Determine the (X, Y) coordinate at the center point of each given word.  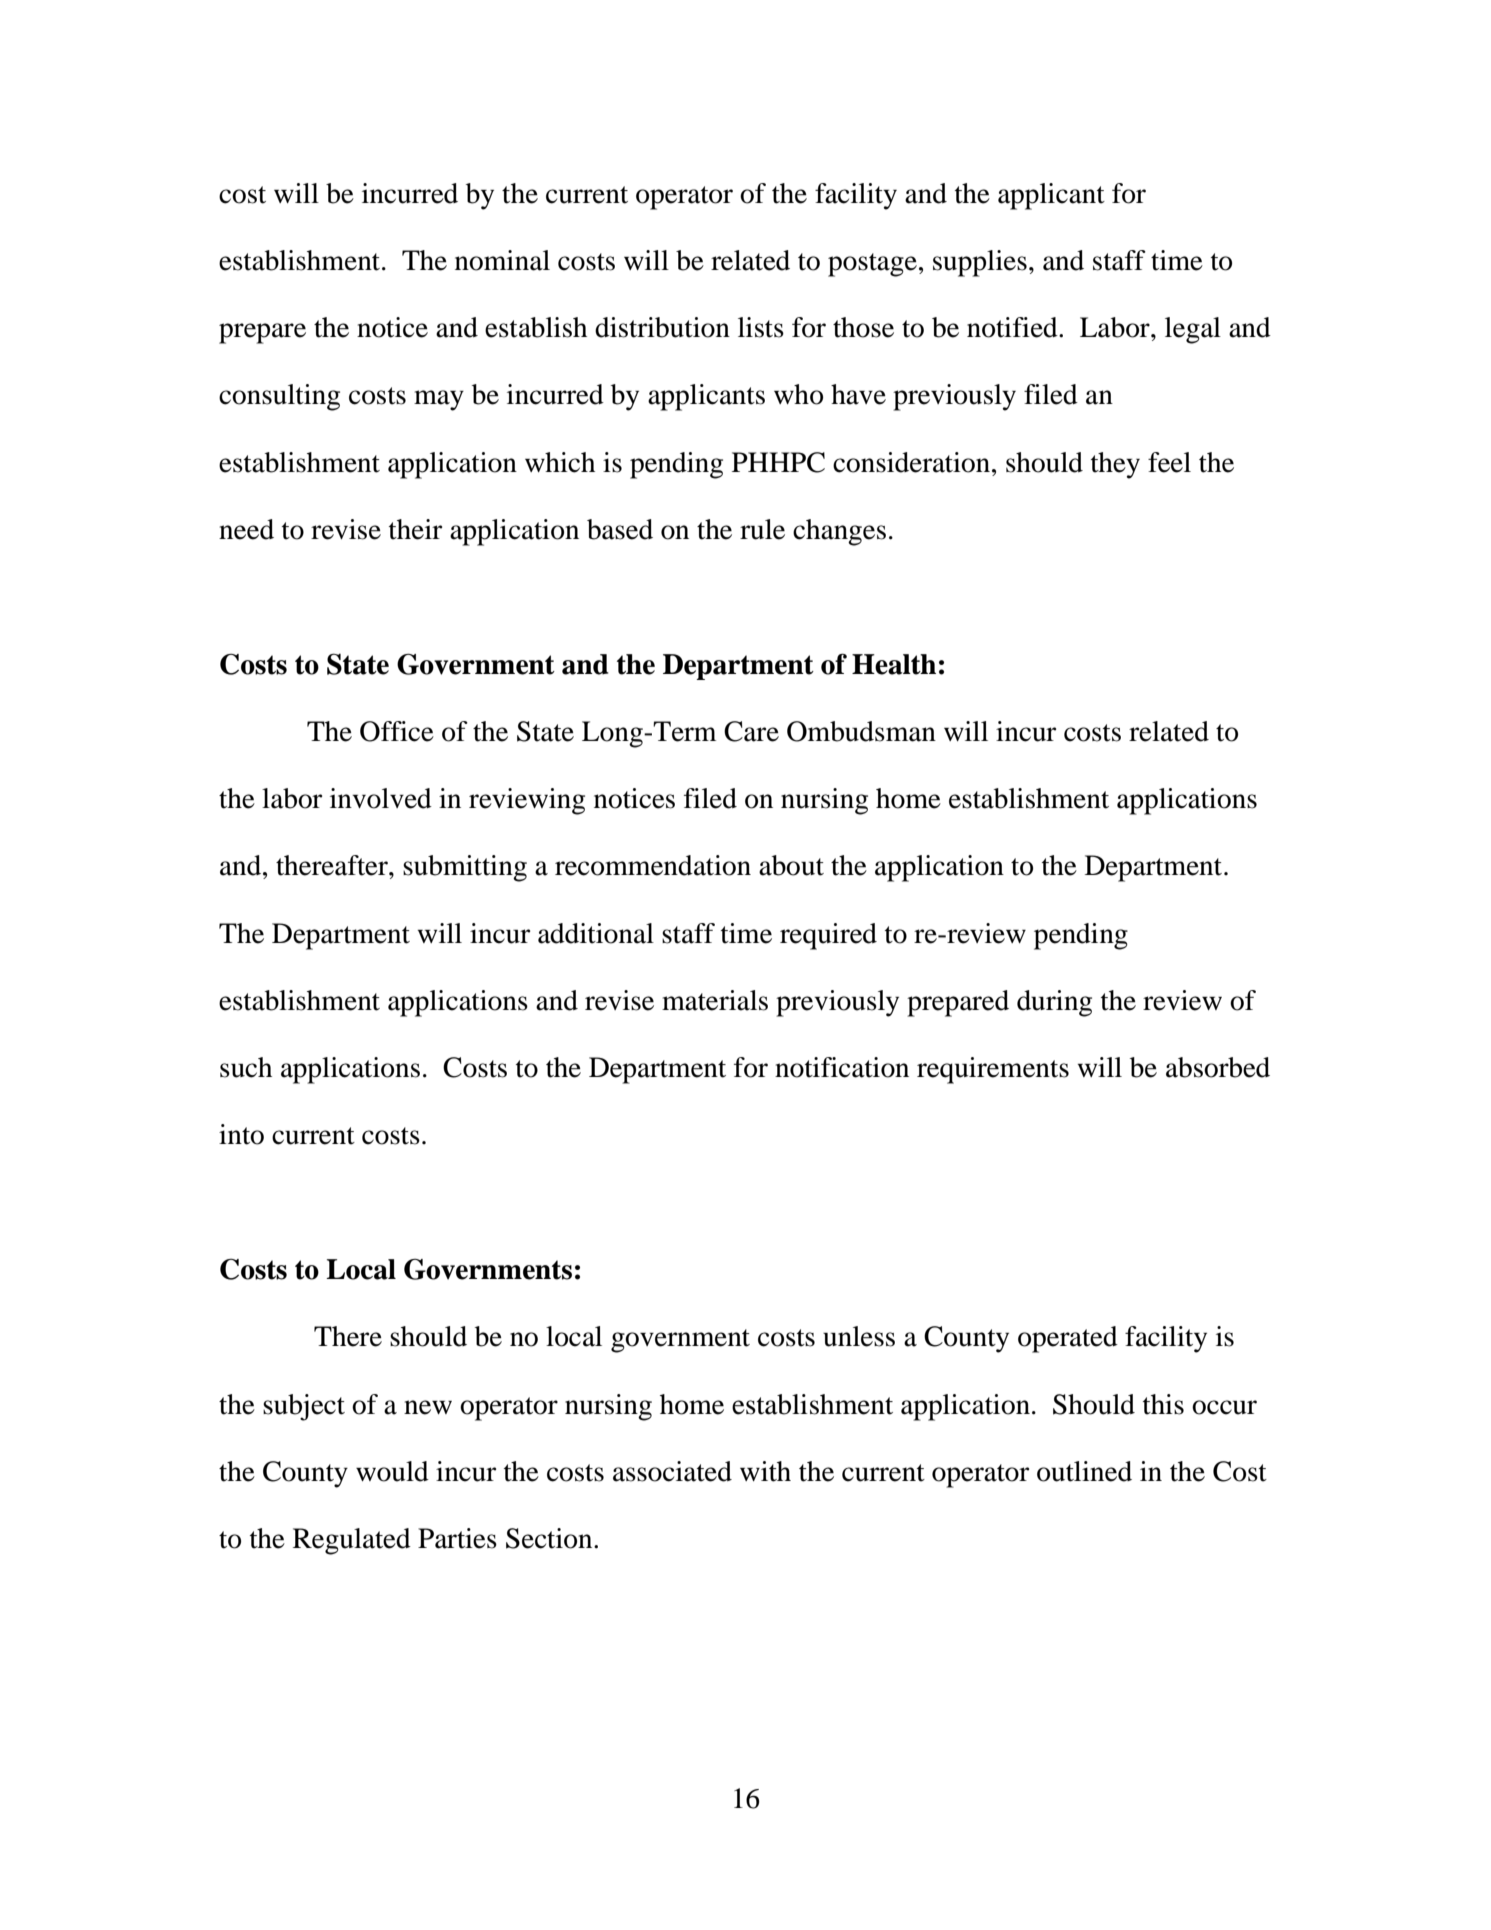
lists (761, 327)
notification (842, 1067)
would (392, 1471)
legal (1193, 330)
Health (894, 664)
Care (751, 731)
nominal (502, 260)
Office (397, 731)
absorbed (1218, 1067)
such (246, 1067)
